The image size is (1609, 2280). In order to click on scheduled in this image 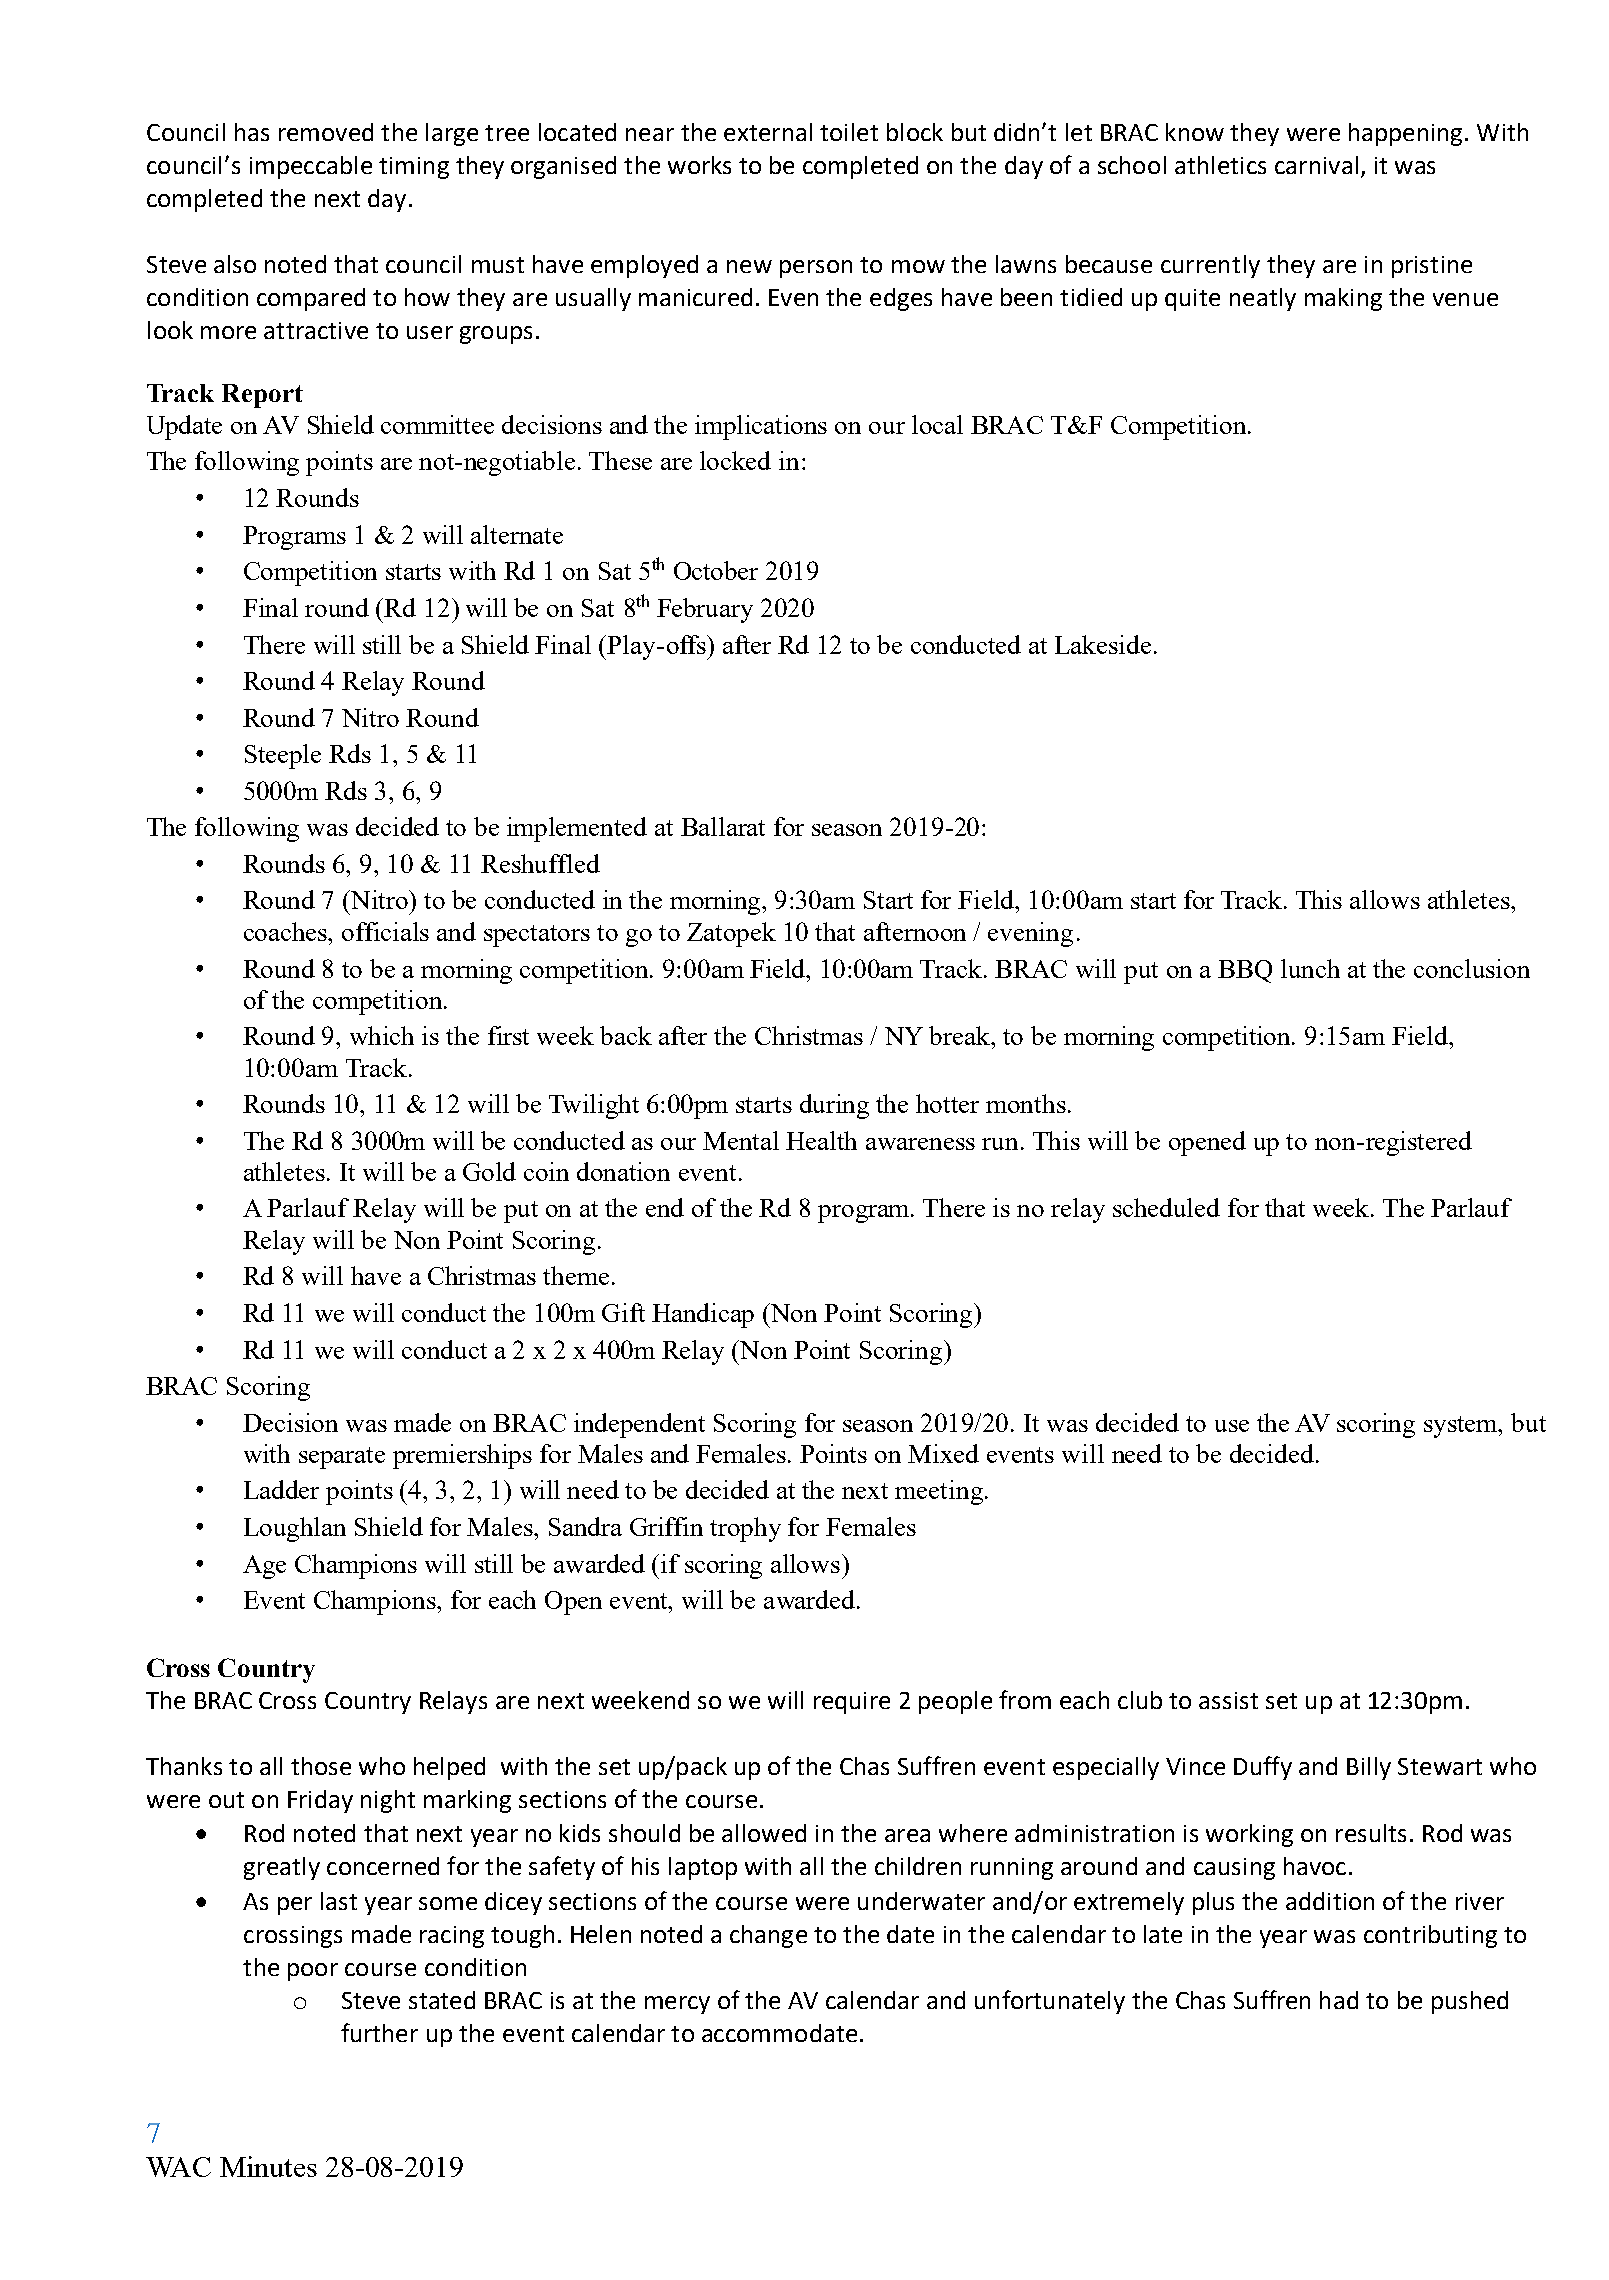, I will do `click(1166, 1207)`.
